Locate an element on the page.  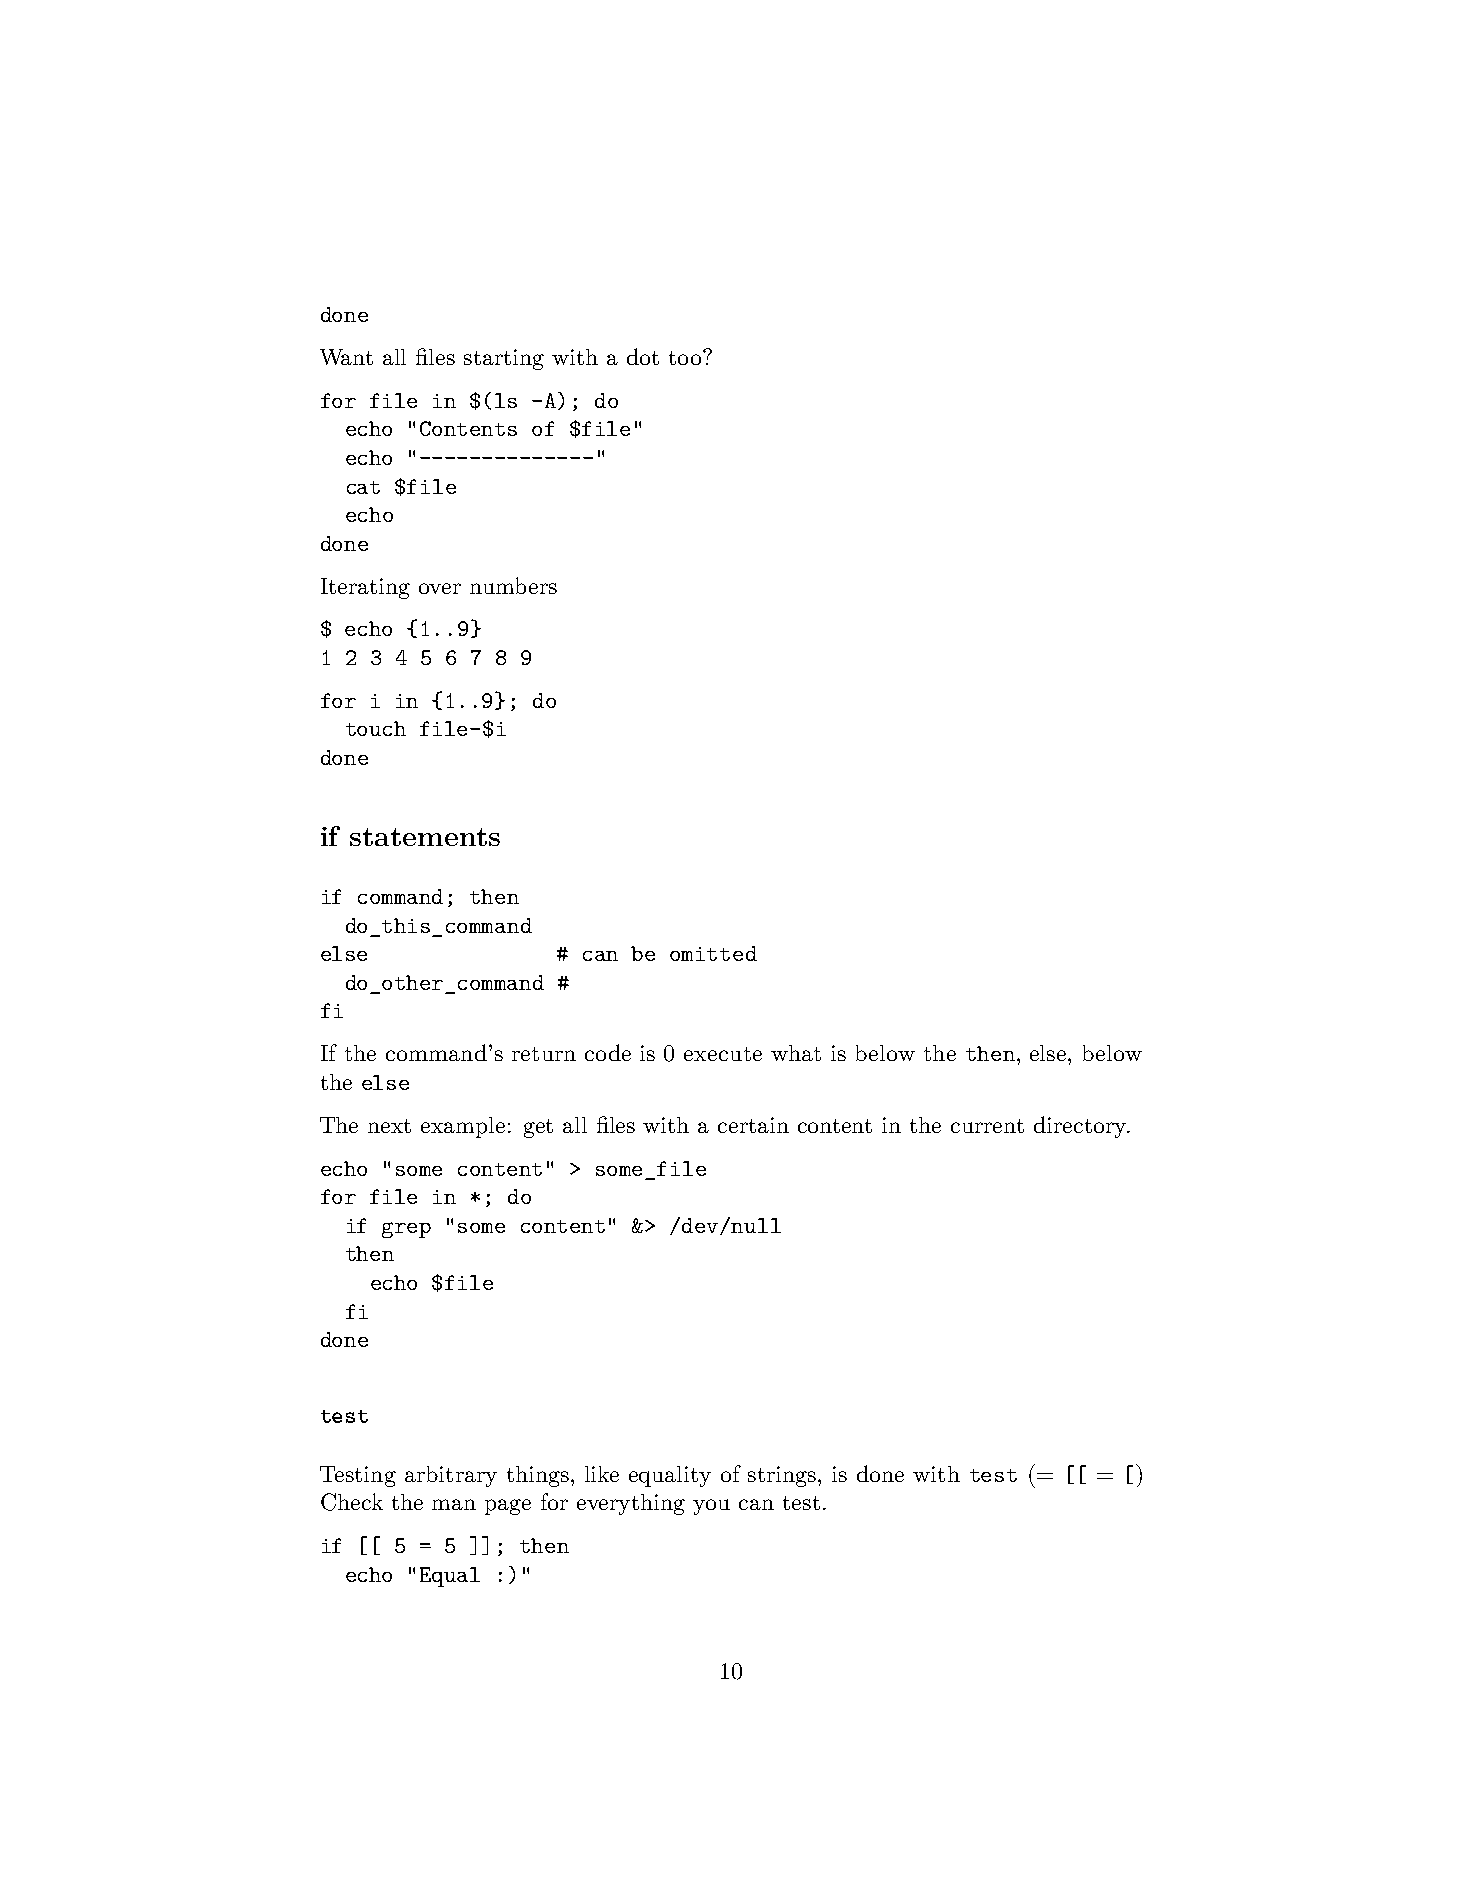
current is located at coordinates (987, 1126).
